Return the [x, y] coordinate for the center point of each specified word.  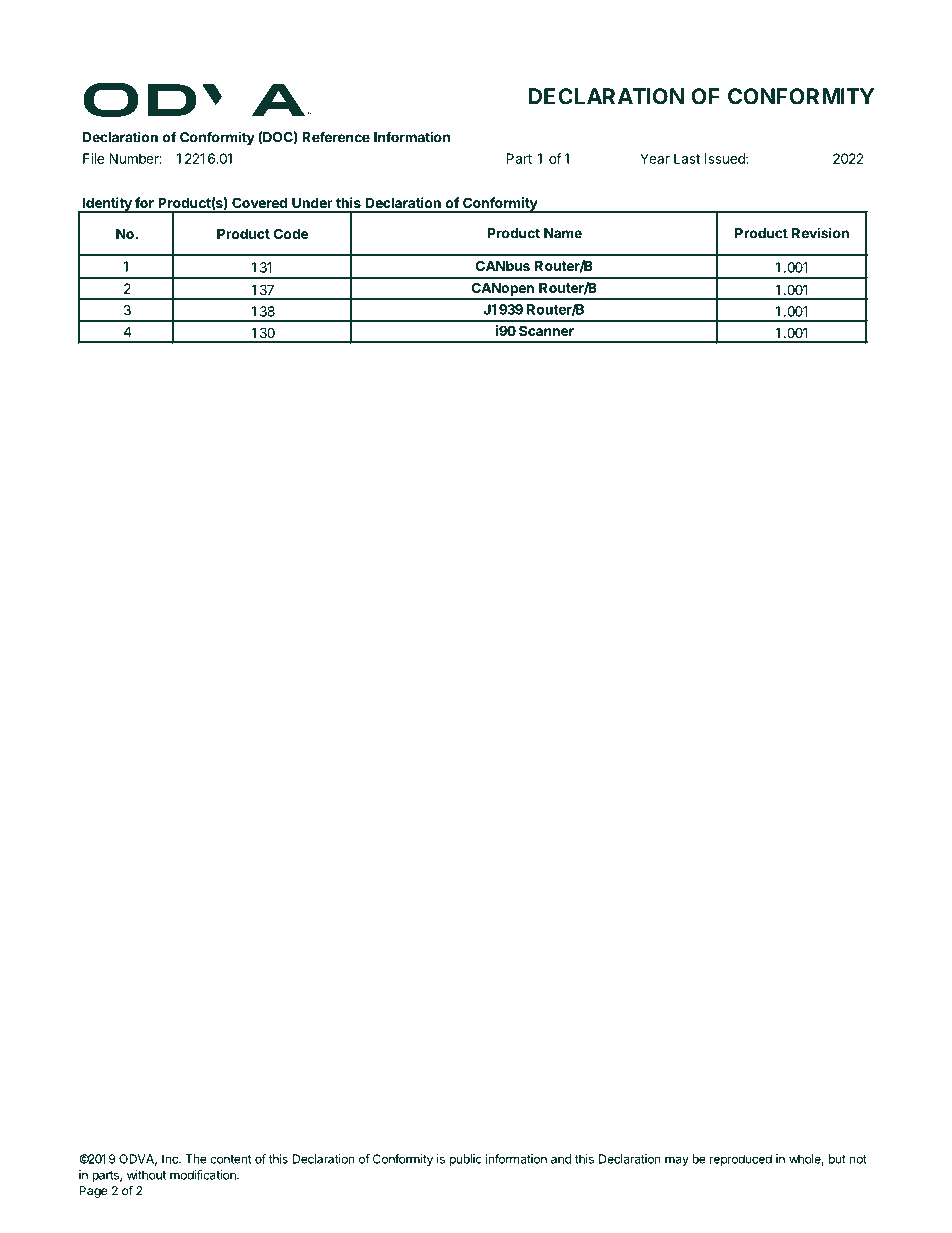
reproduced [741, 1160]
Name [563, 233]
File [93, 158]
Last [687, 158]
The [196, 1159]
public [466, 1160]
